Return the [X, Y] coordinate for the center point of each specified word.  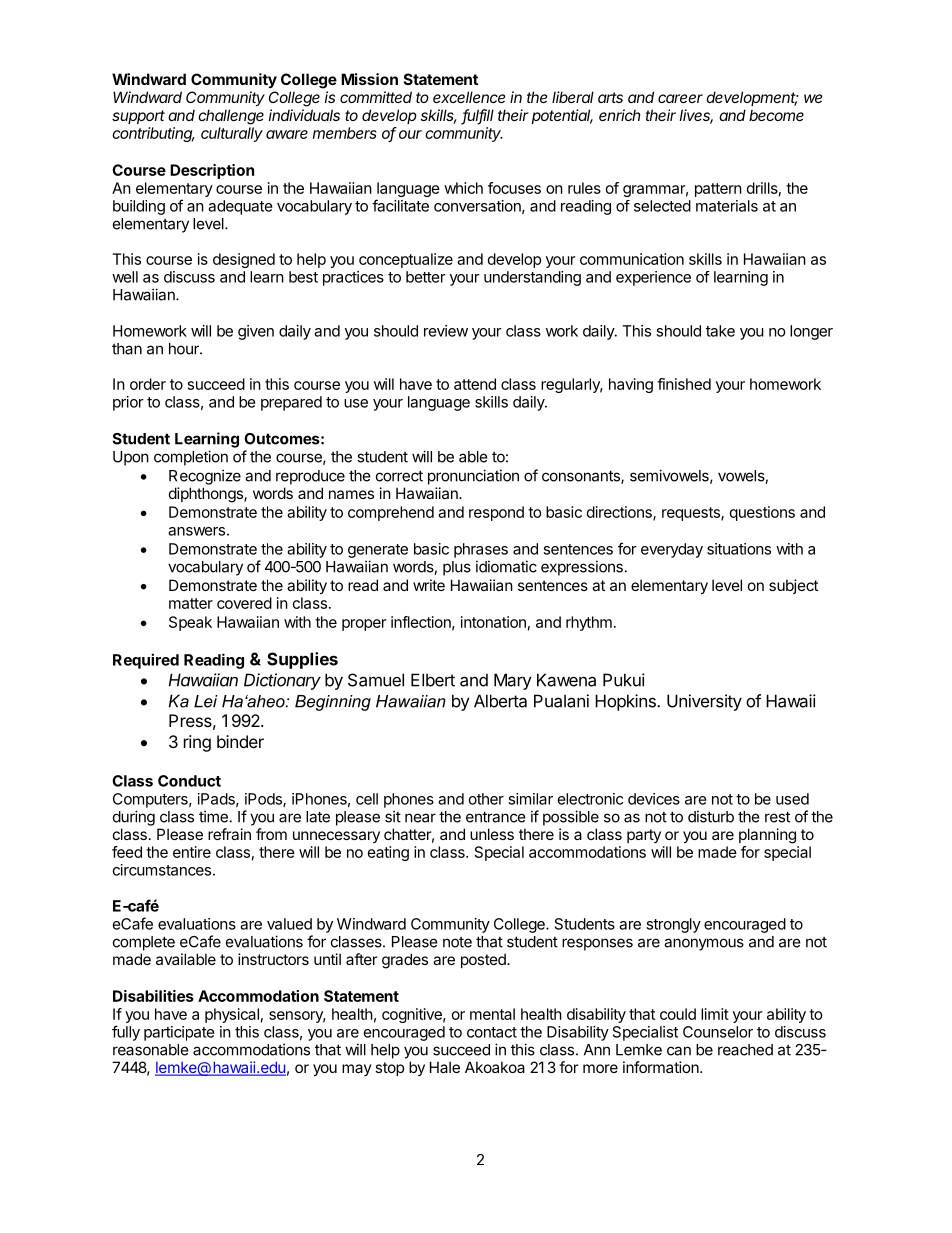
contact [492, 1032]
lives [696, 116]
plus [457, 568]
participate [179, 1033]
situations [739, 549]
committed [376, 97]
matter [191, 603]
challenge [231, 117]
